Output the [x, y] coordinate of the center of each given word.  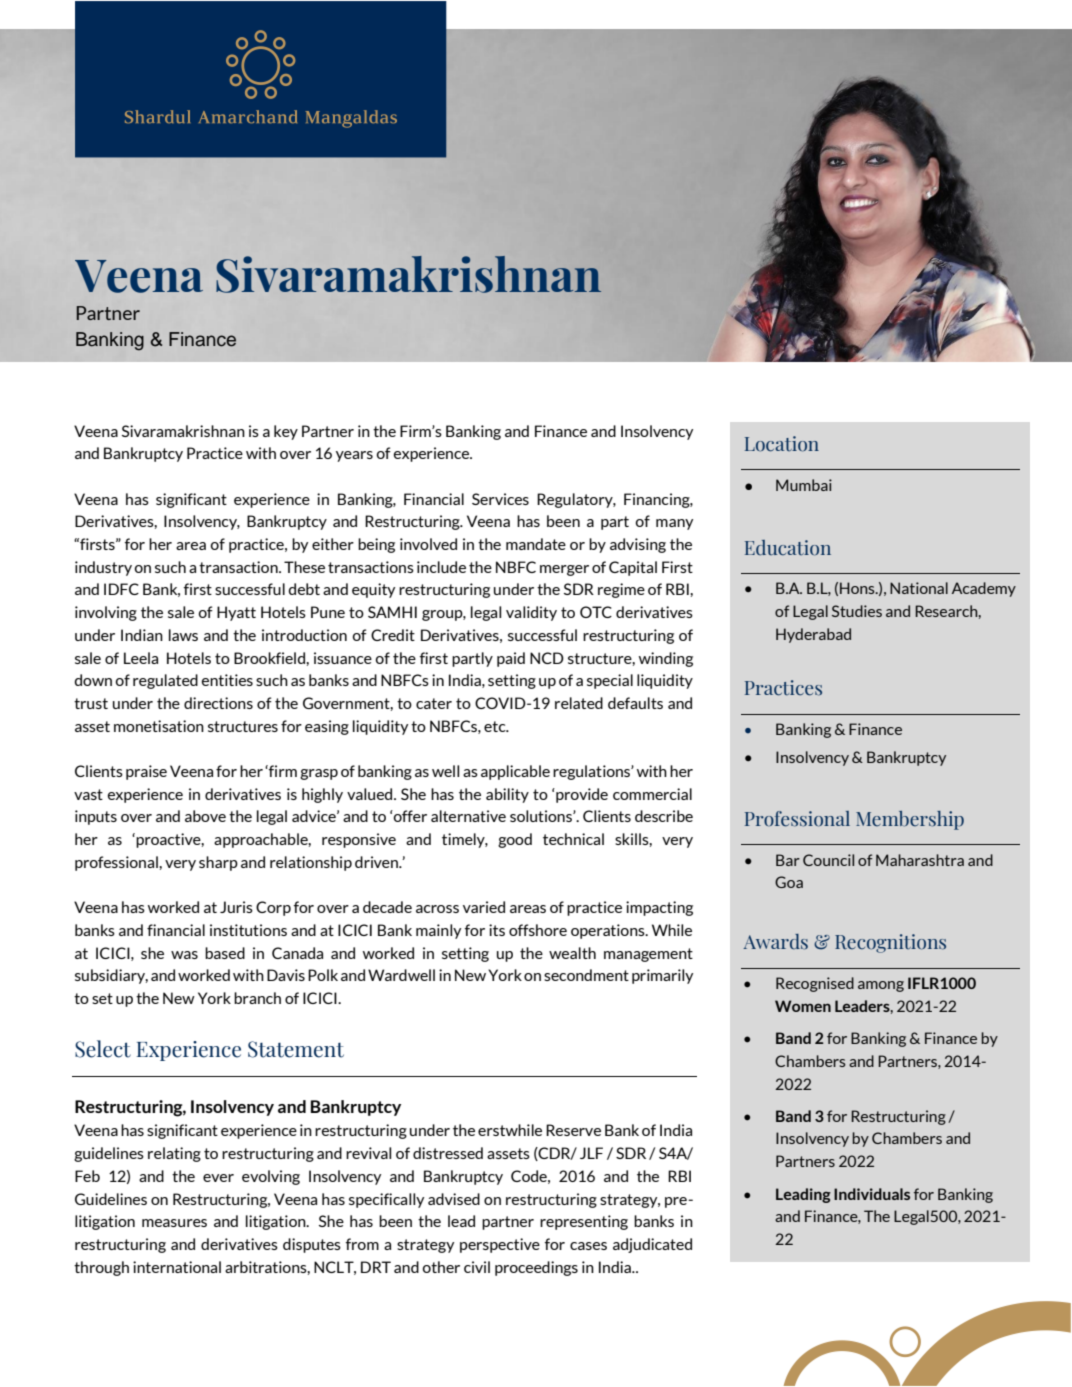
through [101, 1268]
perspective [500, 1245]
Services [500, 499]
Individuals [872, 1194]
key [286, 432]
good [515, 840]
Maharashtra [920, 860]
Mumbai [804, 485]
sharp [218, 863]
